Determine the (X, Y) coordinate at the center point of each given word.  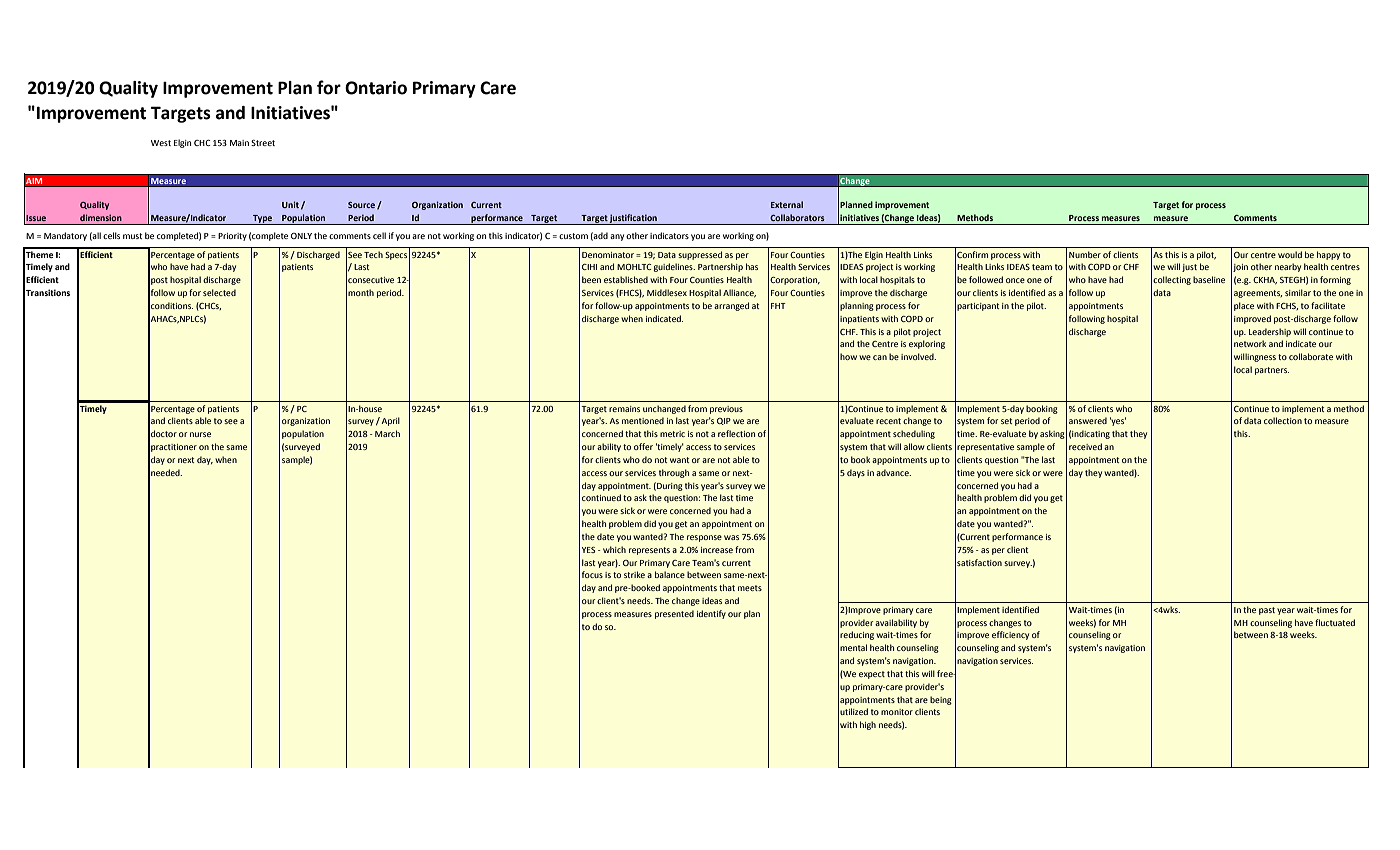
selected (219, 292)
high (868, 725)
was (731, 537)
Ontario (376, 88)
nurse (200, 434)
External (787, 204)
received (1085, 446)
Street (263, 143)
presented (674, 614)
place (1244, 306)
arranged (731, 306)
